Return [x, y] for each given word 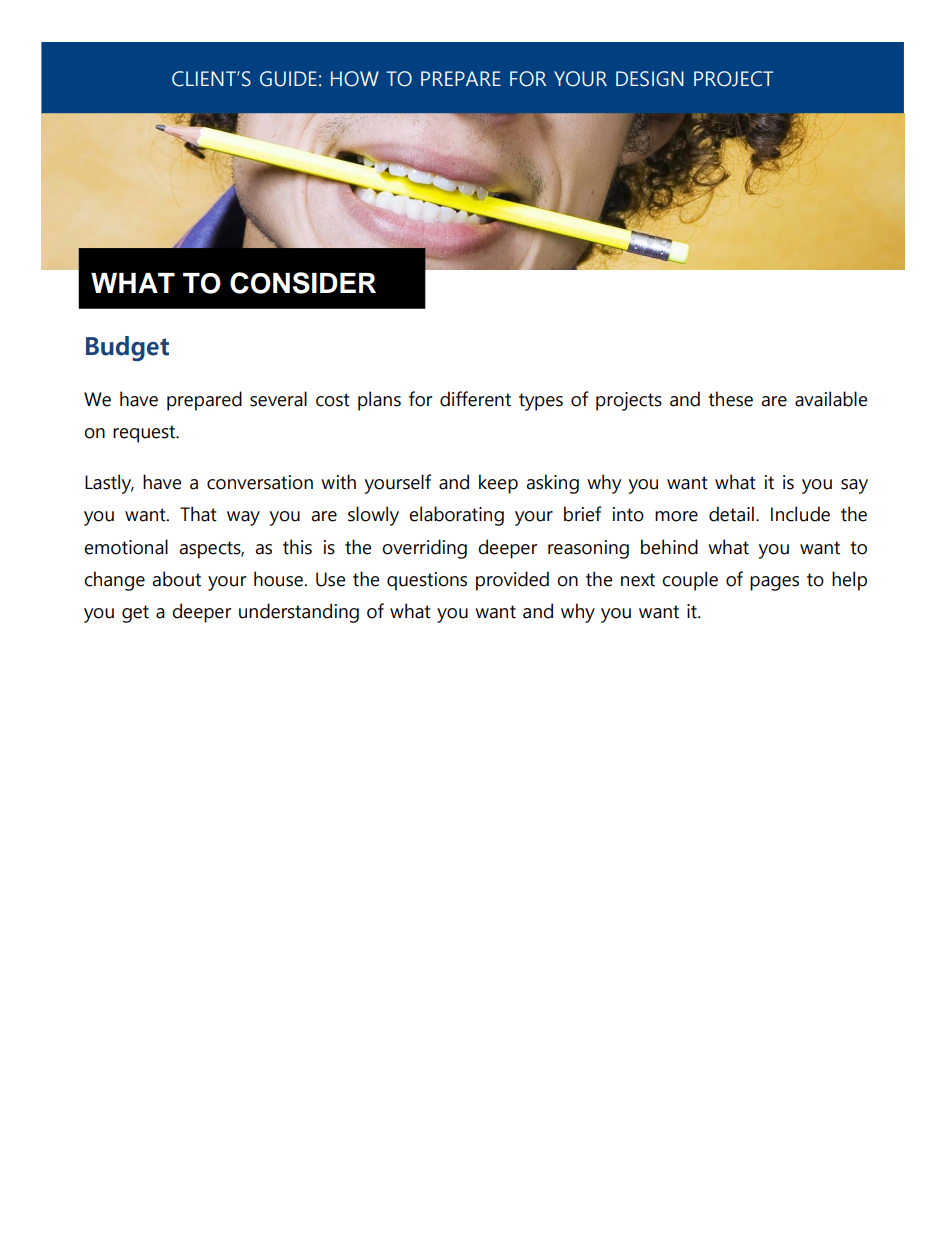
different [475, 399]
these [730, 399]
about [176, 579]
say [854, 486]
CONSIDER [303, 283]
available [831, 399]
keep [498, 484]
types [541, 402]
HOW [355, 79]
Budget [127, 348]
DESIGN [650, 79]
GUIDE [288, 79]
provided [512, 581]
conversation [260, 482]
